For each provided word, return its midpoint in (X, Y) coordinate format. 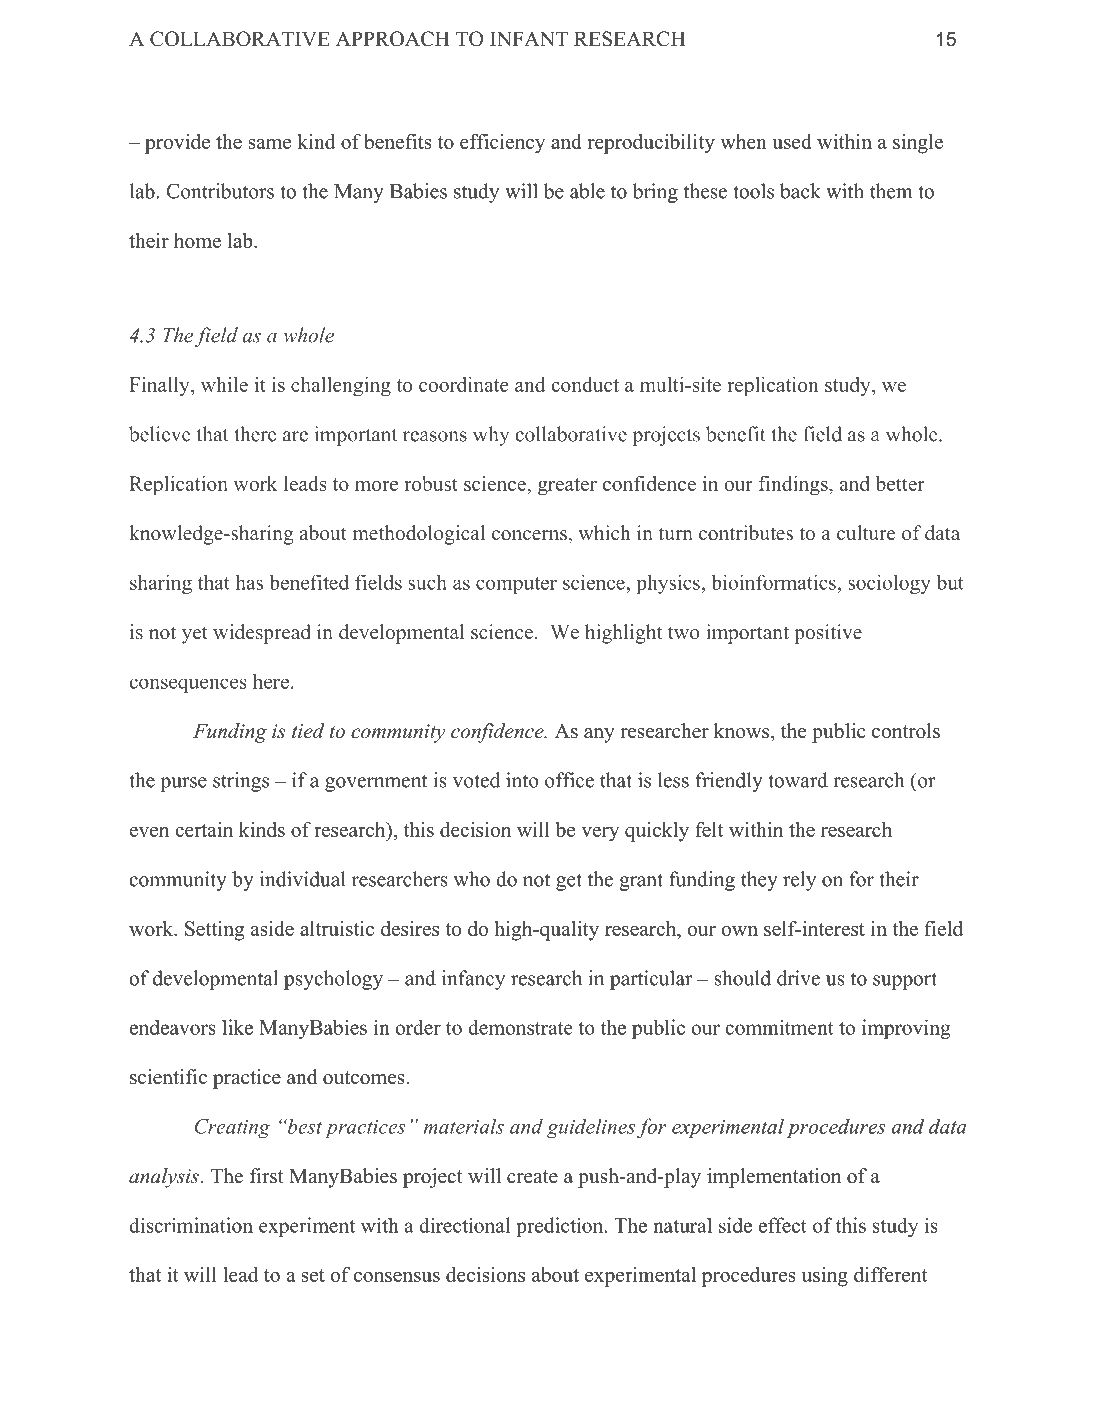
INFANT (529, 38)
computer (516, 585)
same (270, 144)
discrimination (191, 1225)
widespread (262, 634)
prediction (561, 1227)
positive (828, 634)
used (792, 141)
